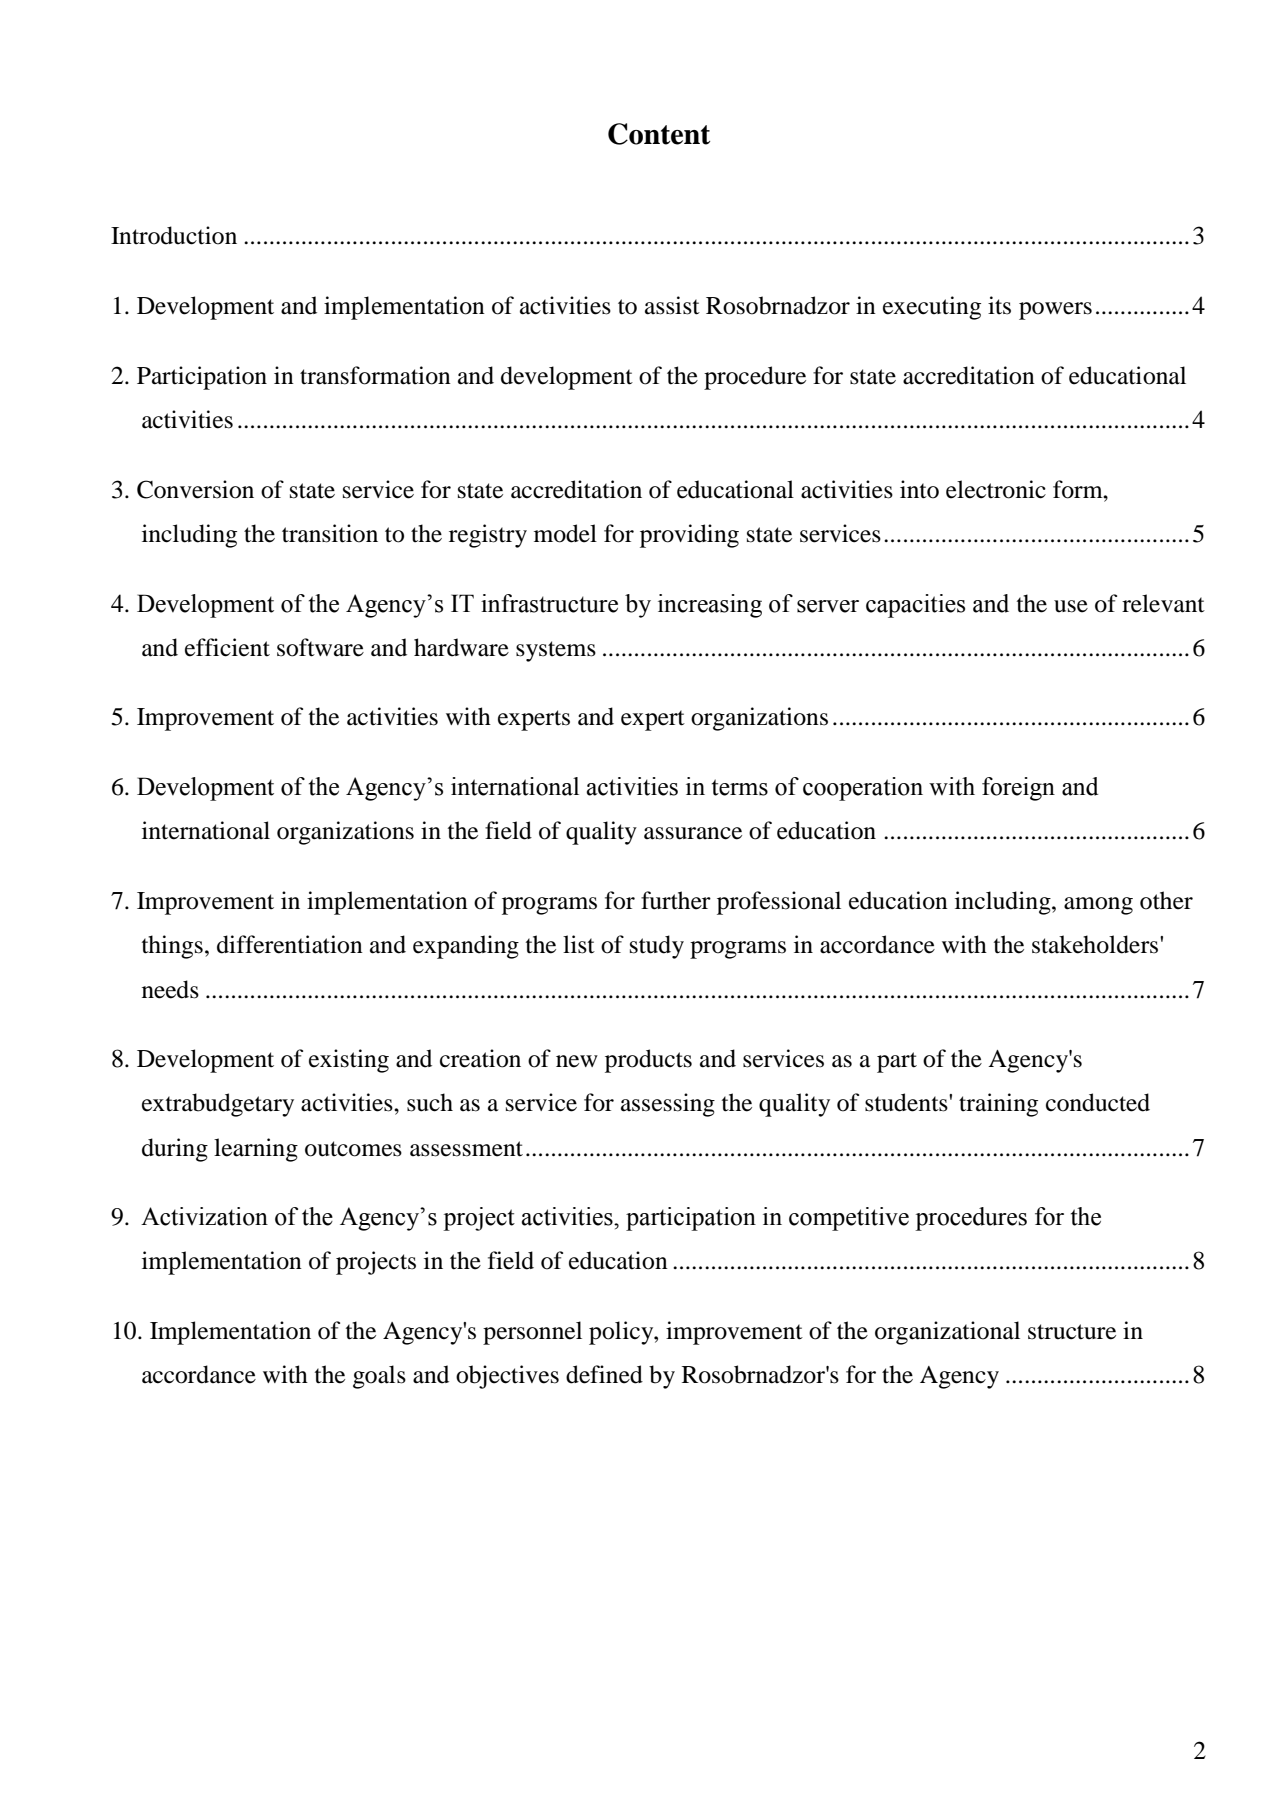 The width and height of the image is (1269, 1796). I want to click on its, so click(999, 305).
